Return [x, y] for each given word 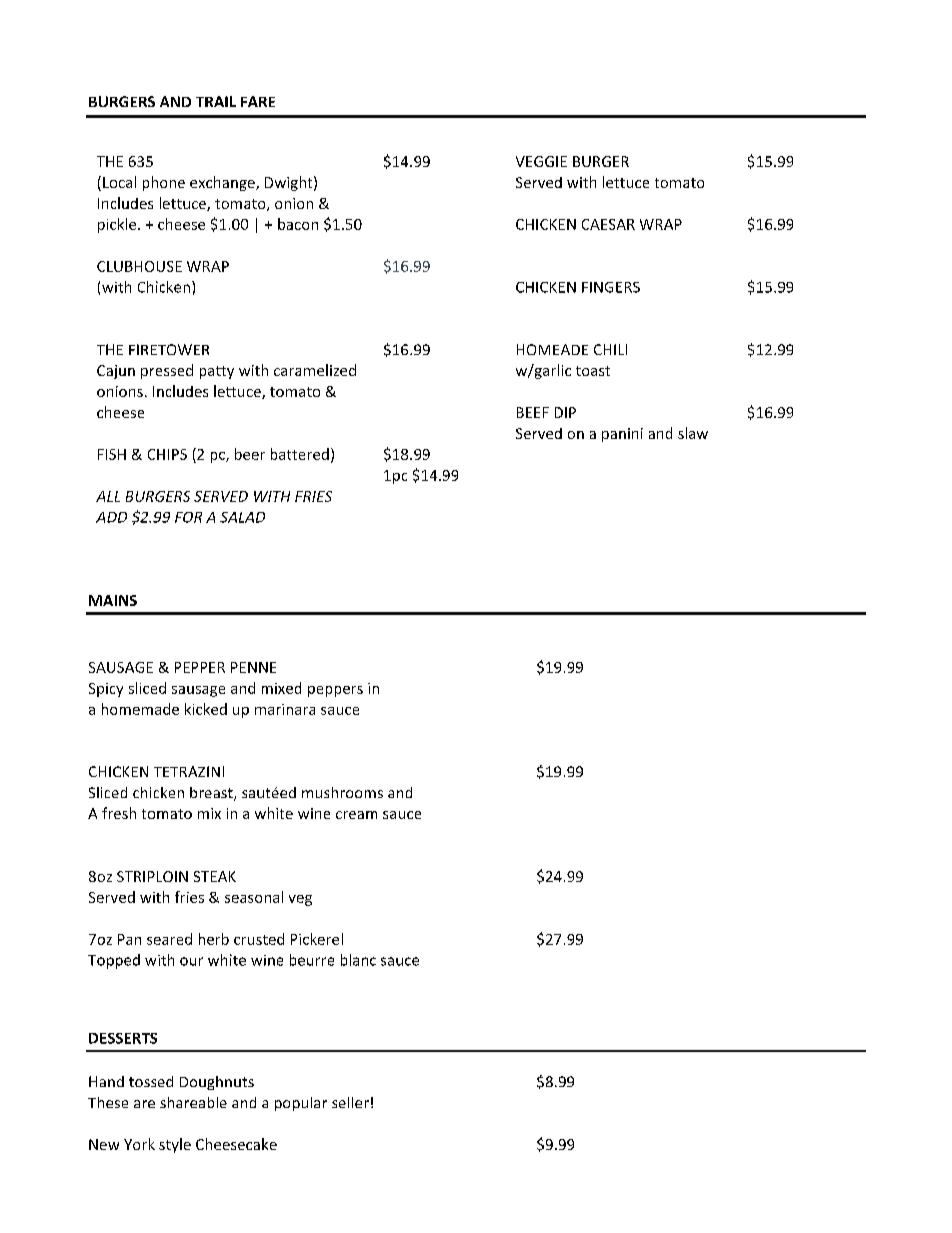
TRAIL [216, 101]
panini [622, 435]
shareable [193, 1102]
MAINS [113, 600]
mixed [281, 688]
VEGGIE [541, 161]
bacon [298, 224]
